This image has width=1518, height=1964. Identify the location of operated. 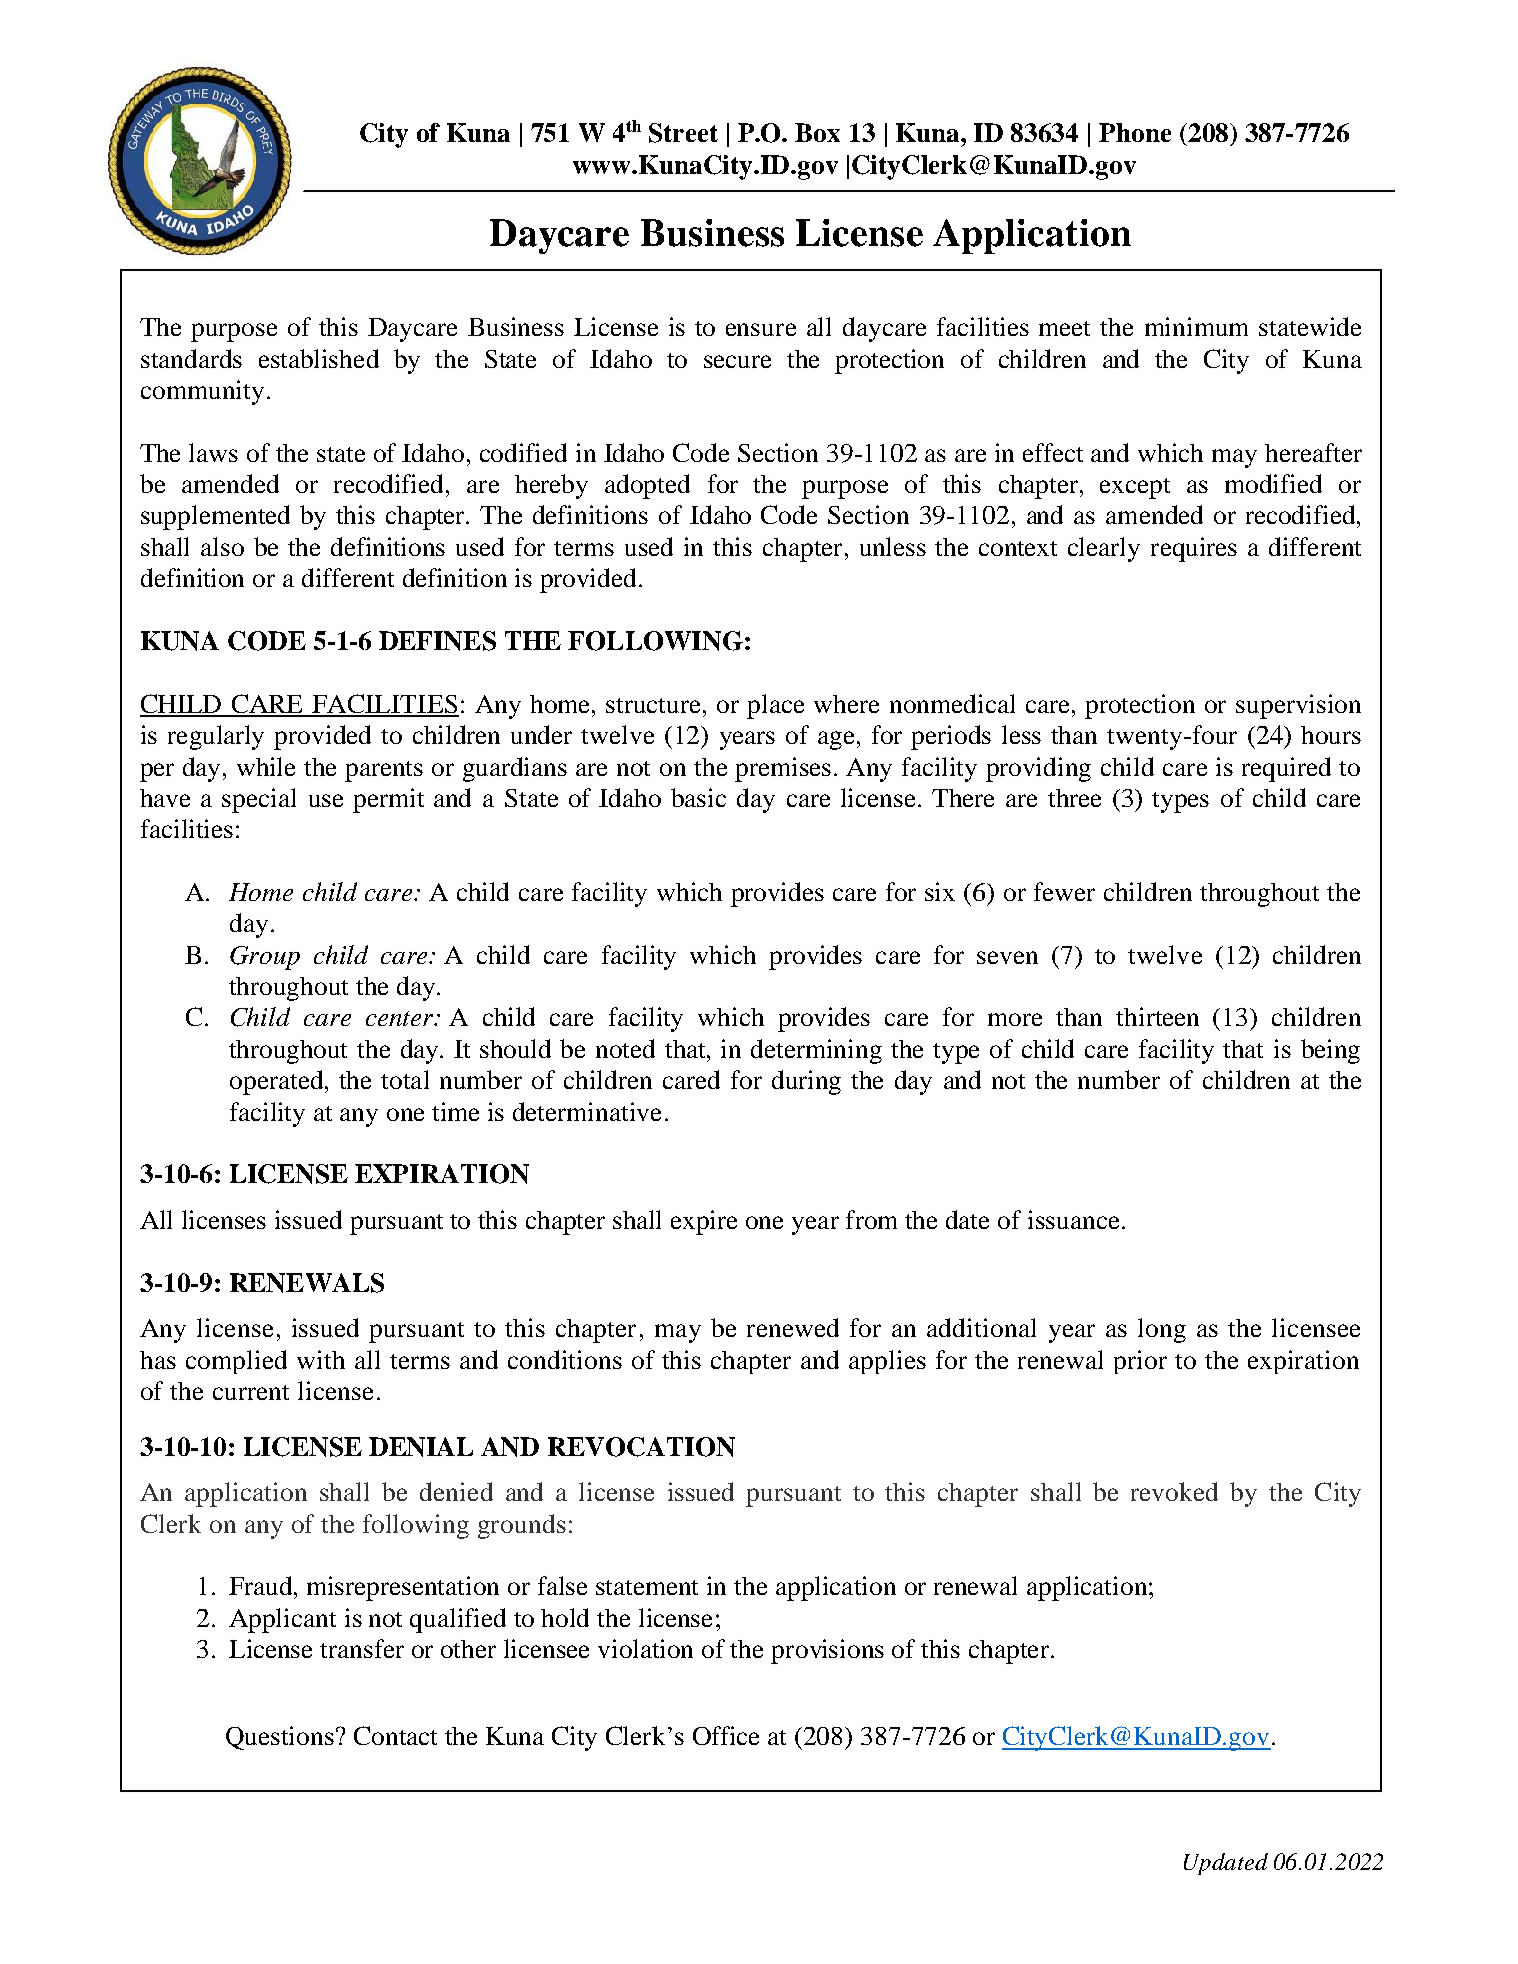
(278, 1082).
